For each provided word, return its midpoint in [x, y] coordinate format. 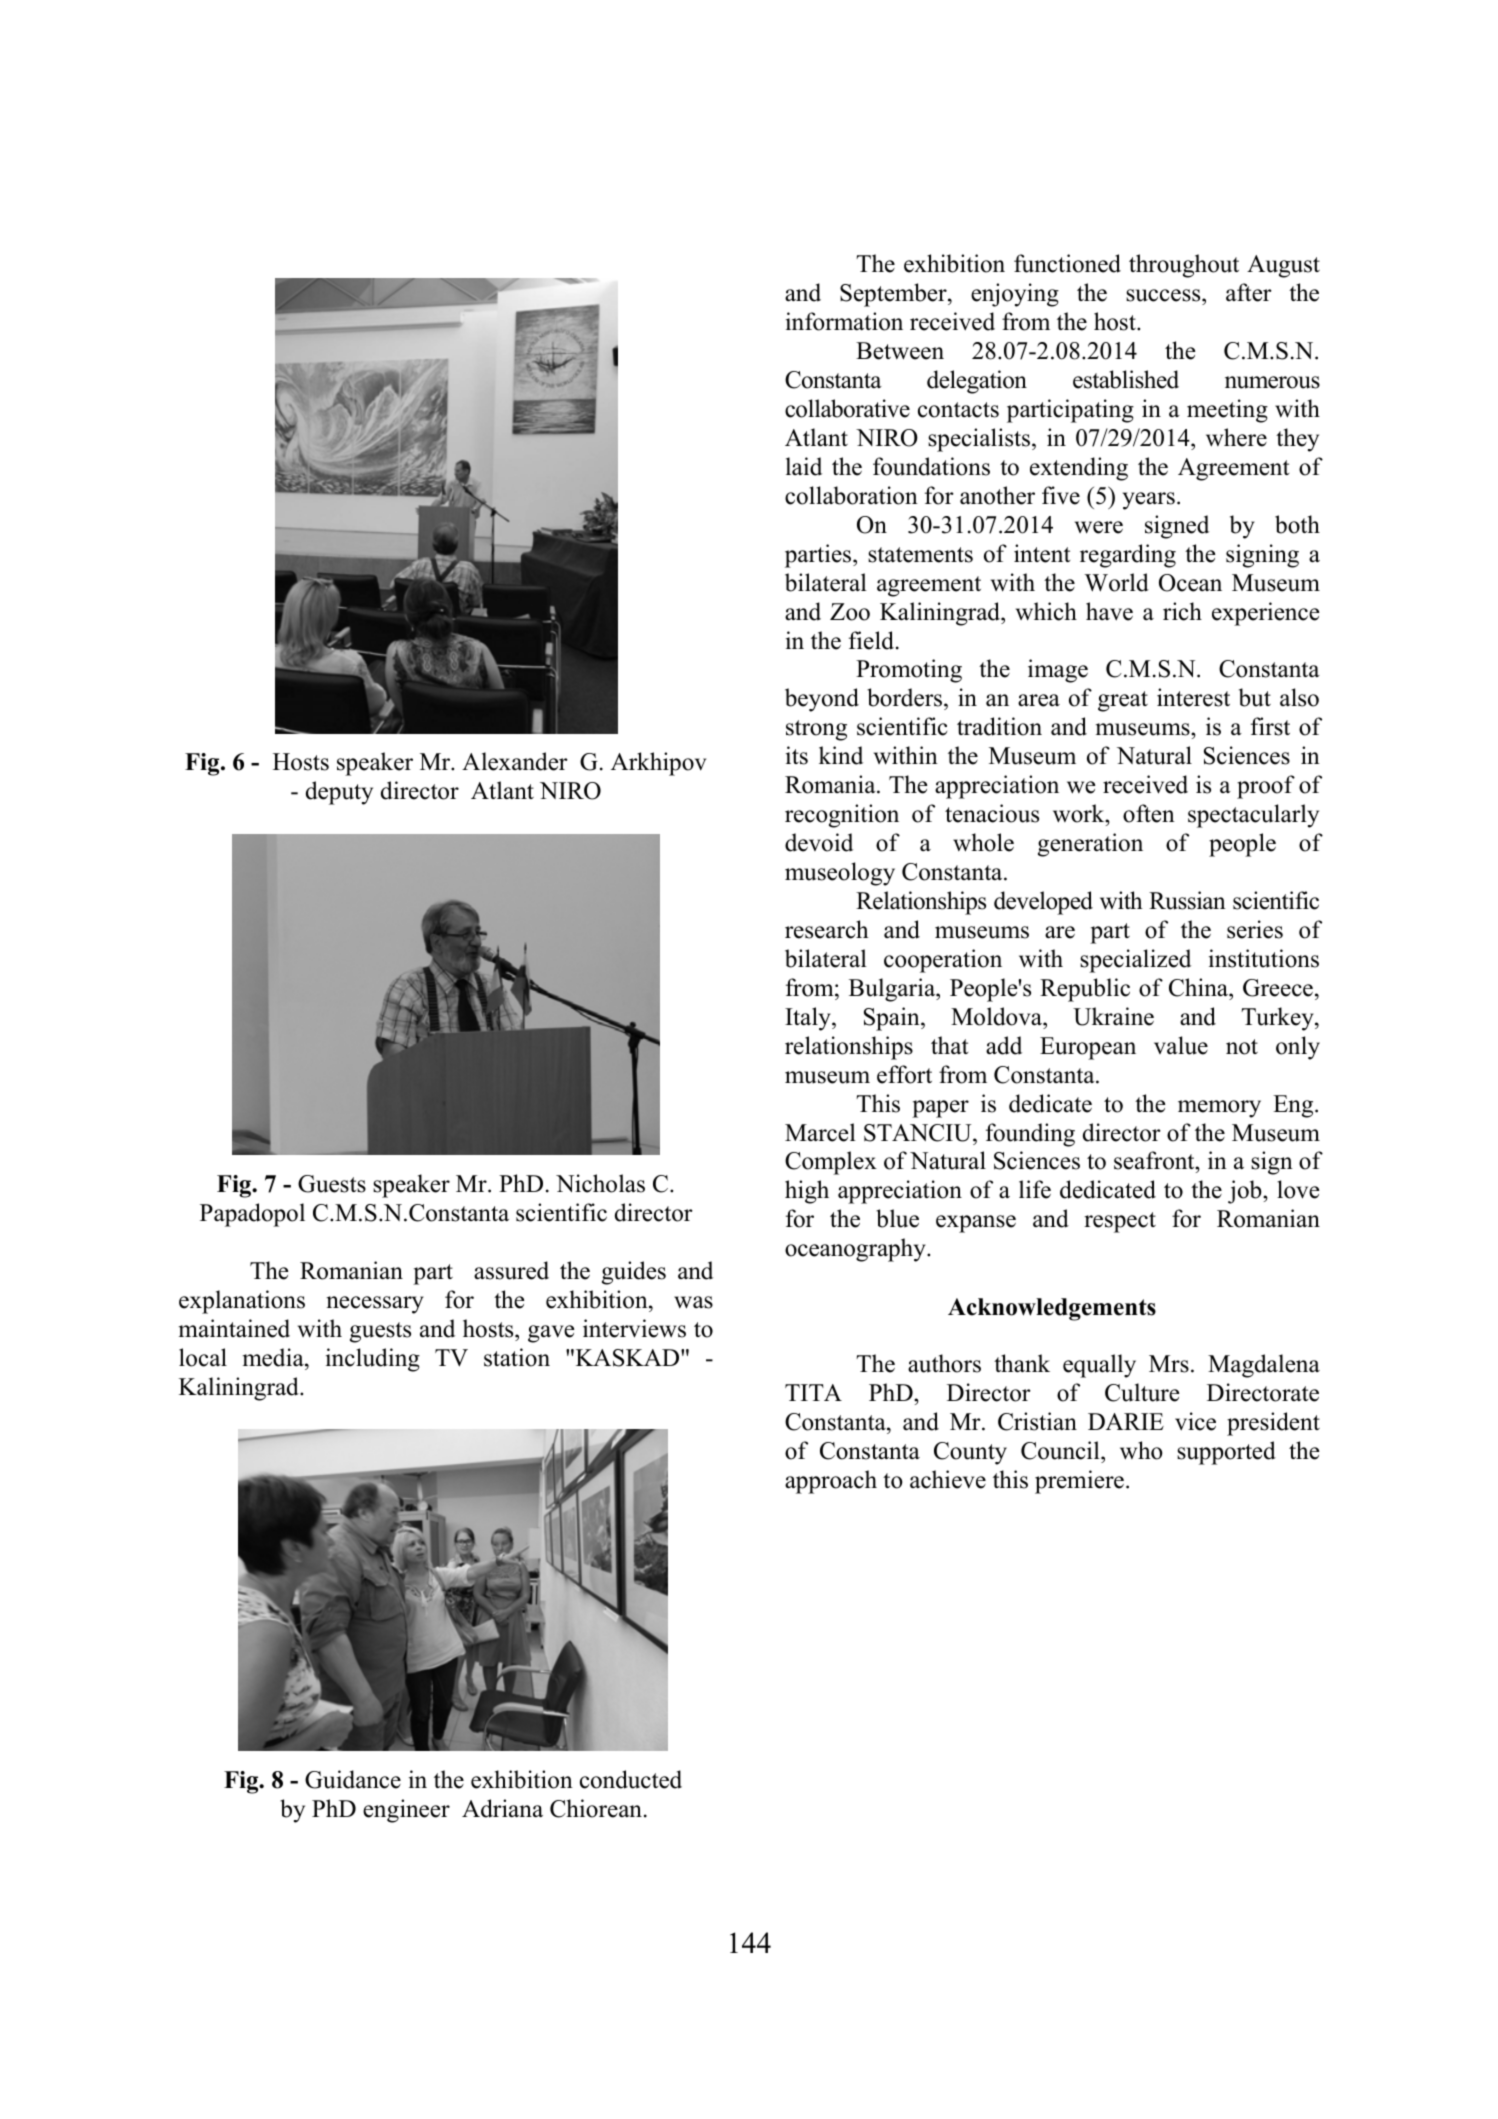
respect [1120, 1222]
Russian [1187, 900]
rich [1182, 611]
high [807, 1192]
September [894, 295]
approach [831, 1482]
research [827, 929]
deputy [339, 793]
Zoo [850, 612]
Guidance [353, 1779]
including [373, 1360]
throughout [1184, 266]
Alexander [515, 761]
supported [1226, 1453]
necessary [375, 1305]
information [844, 321]
